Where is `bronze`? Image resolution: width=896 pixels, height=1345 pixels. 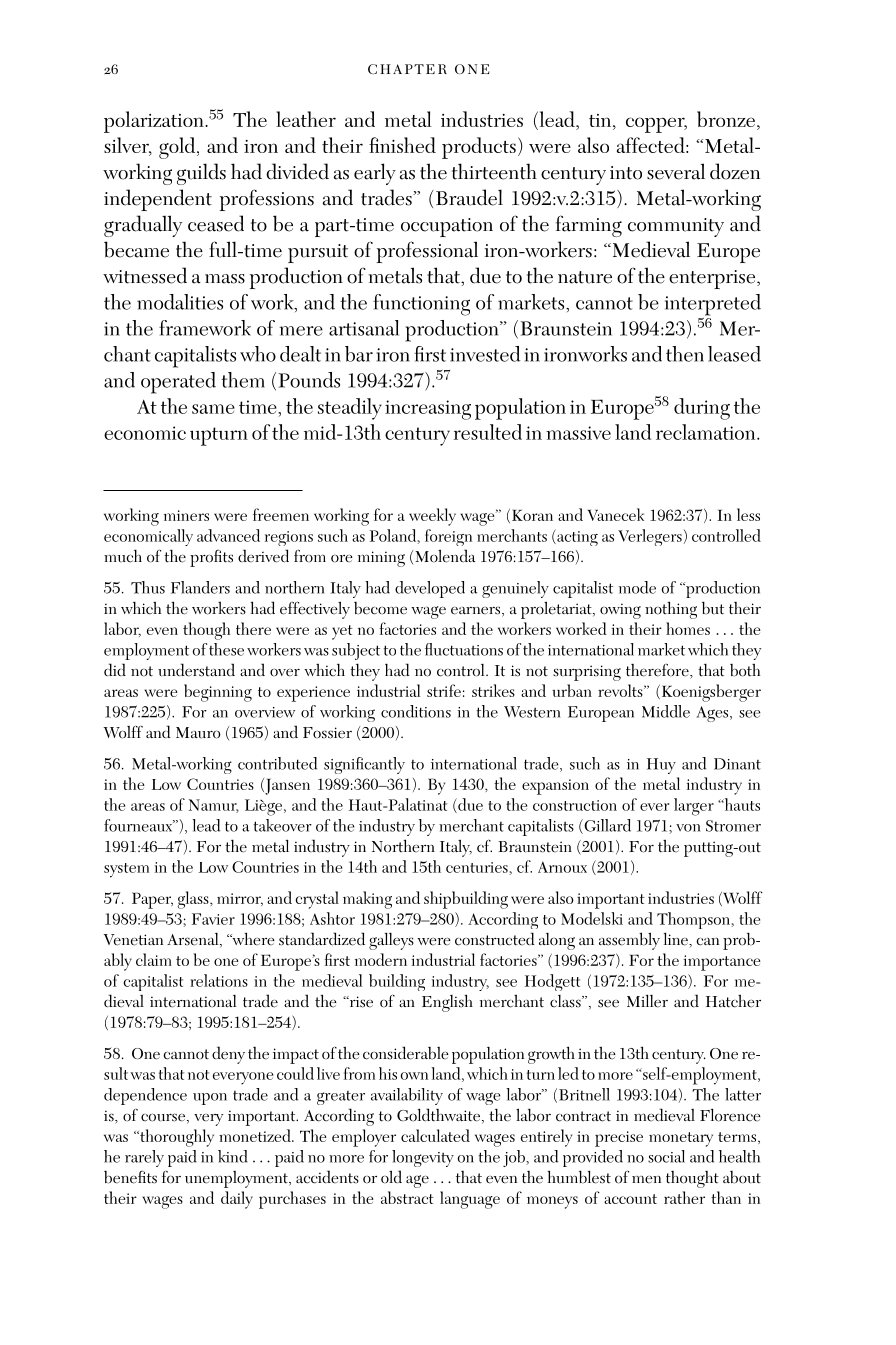
bronze is located at coordinates (726, 119).
